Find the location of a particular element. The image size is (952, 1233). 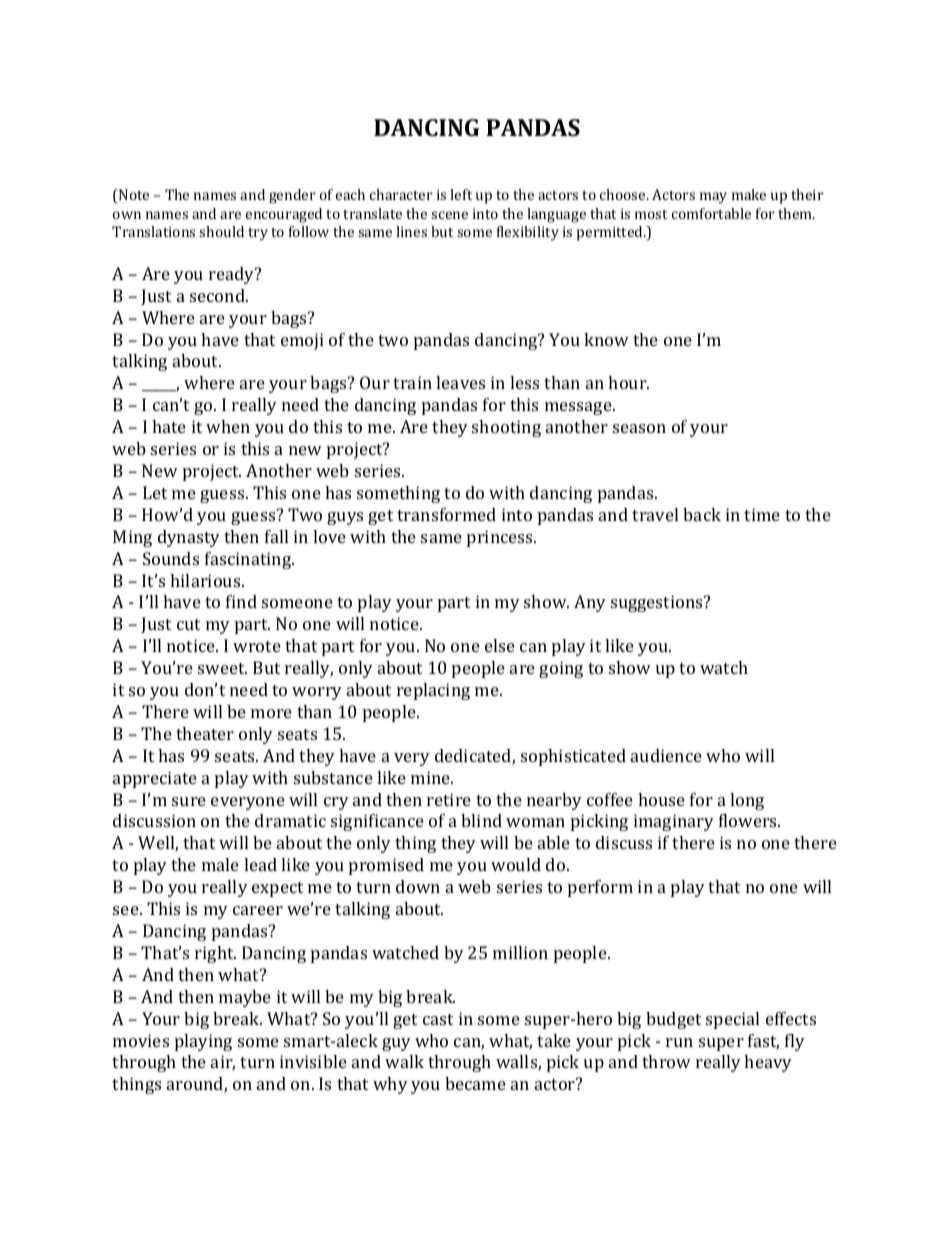

long is located at coordinates (747, 801).
